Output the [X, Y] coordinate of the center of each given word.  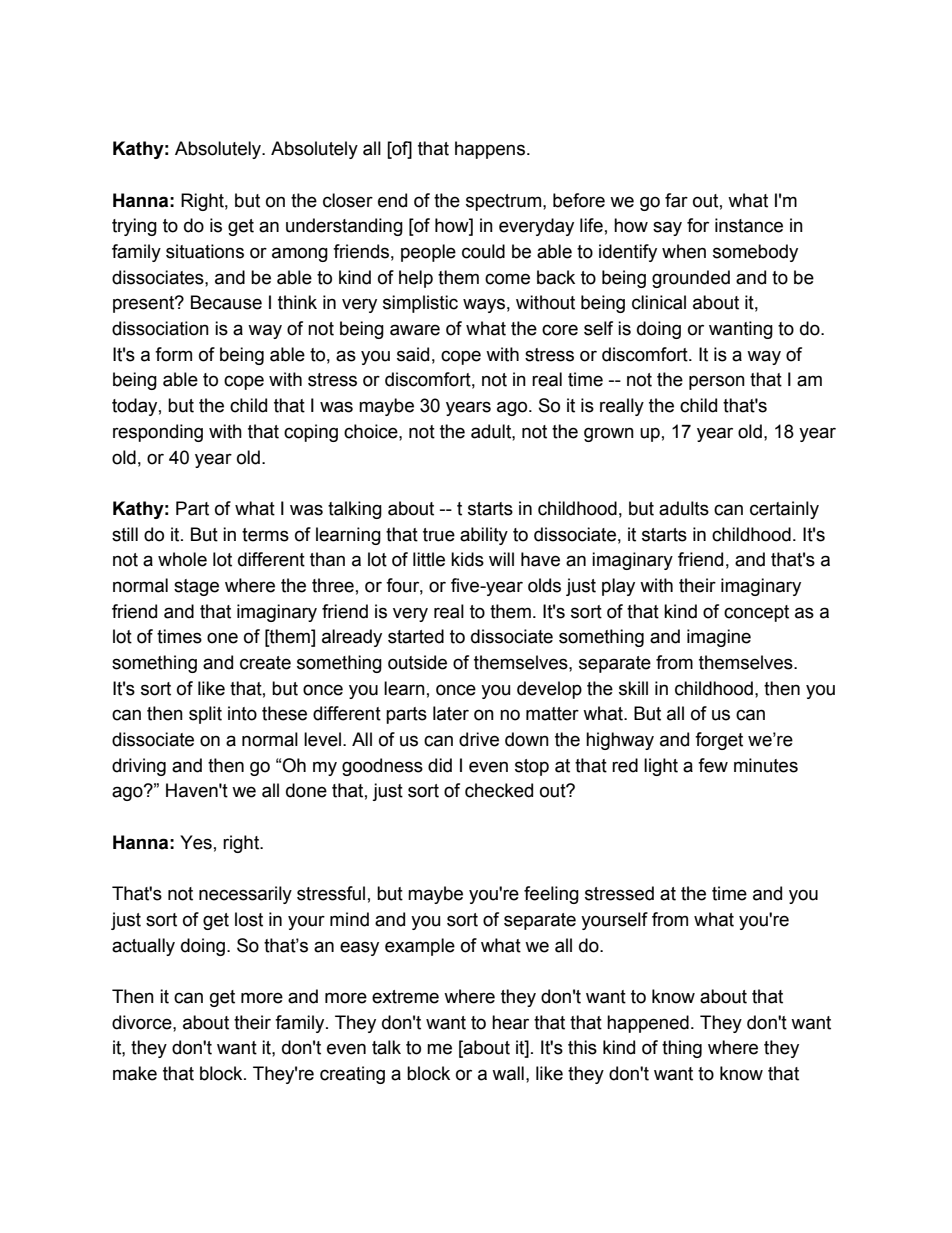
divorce [143, 1022]
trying [134, 227]
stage [196, 587]
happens [490, 150]
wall [508, 1073]
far [676, 200]
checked [499, 790]
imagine [719, 638]
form [173, 354]
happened [648, 1024]
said [413, 354]
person [717, 382]
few [713, 765]
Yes [196, 842]
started [416, 636]
